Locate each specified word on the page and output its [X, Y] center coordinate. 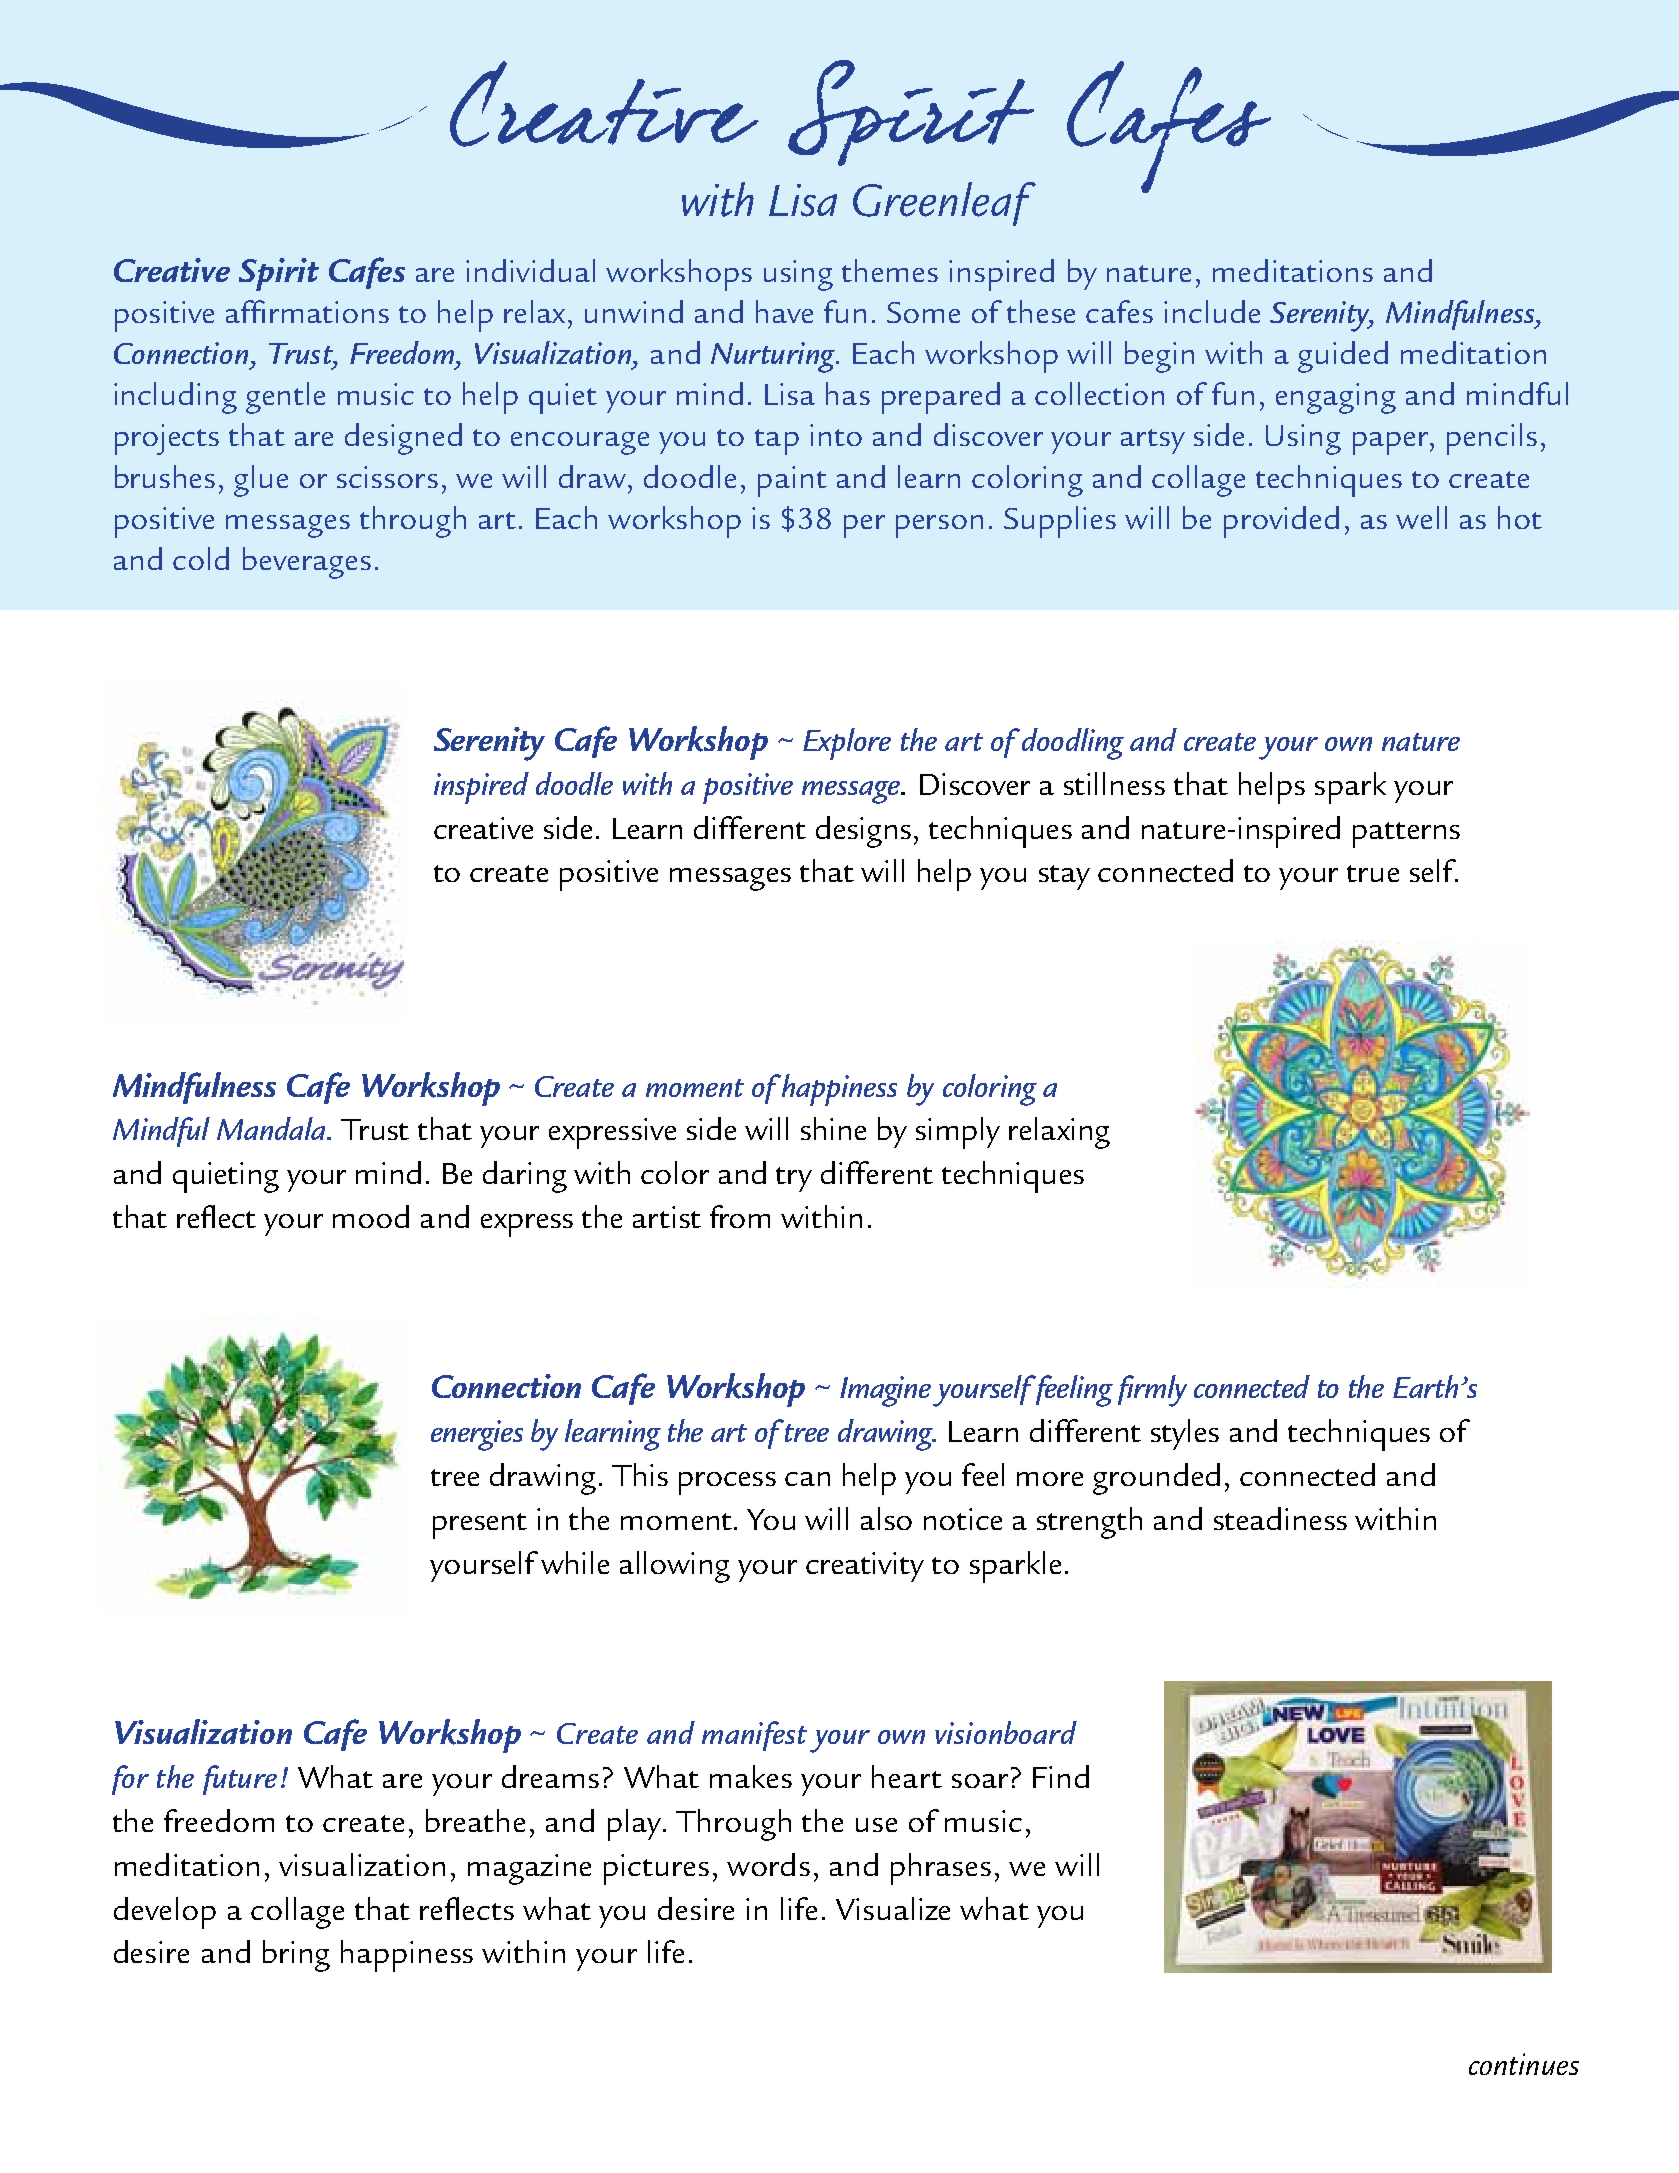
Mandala [272, 1128]
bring [296, 1956]
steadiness [1280, 1518]
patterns [1406, 835]
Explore [847, 744]
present [480, 1526]
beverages [307, 563]
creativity [865, 1567]
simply [958, 1133]
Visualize [893, 1908]
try [794, 1179]
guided [1343, 357]
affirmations [307, 311]
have [784, 311]
